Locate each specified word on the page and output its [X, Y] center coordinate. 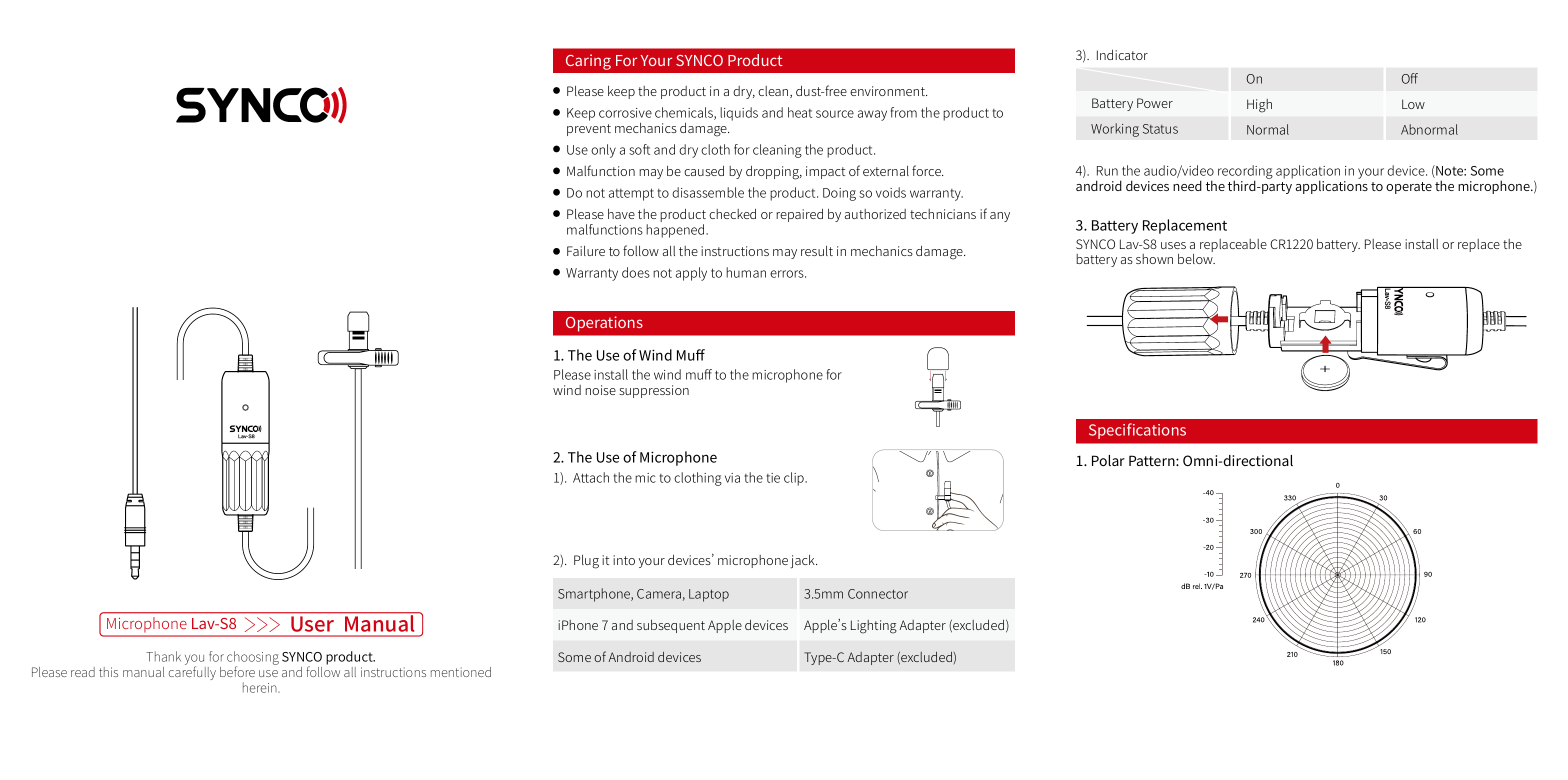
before [237, 671]
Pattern [1153, 460]
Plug [586, 562]
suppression [654, 391]
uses [1173, 245]
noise [600, 390]
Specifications [1137, 431]
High [1259, 106]
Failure [586, 251]
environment [888, 91]
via [732, 478]
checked [732, 214]
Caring [588, 62]
